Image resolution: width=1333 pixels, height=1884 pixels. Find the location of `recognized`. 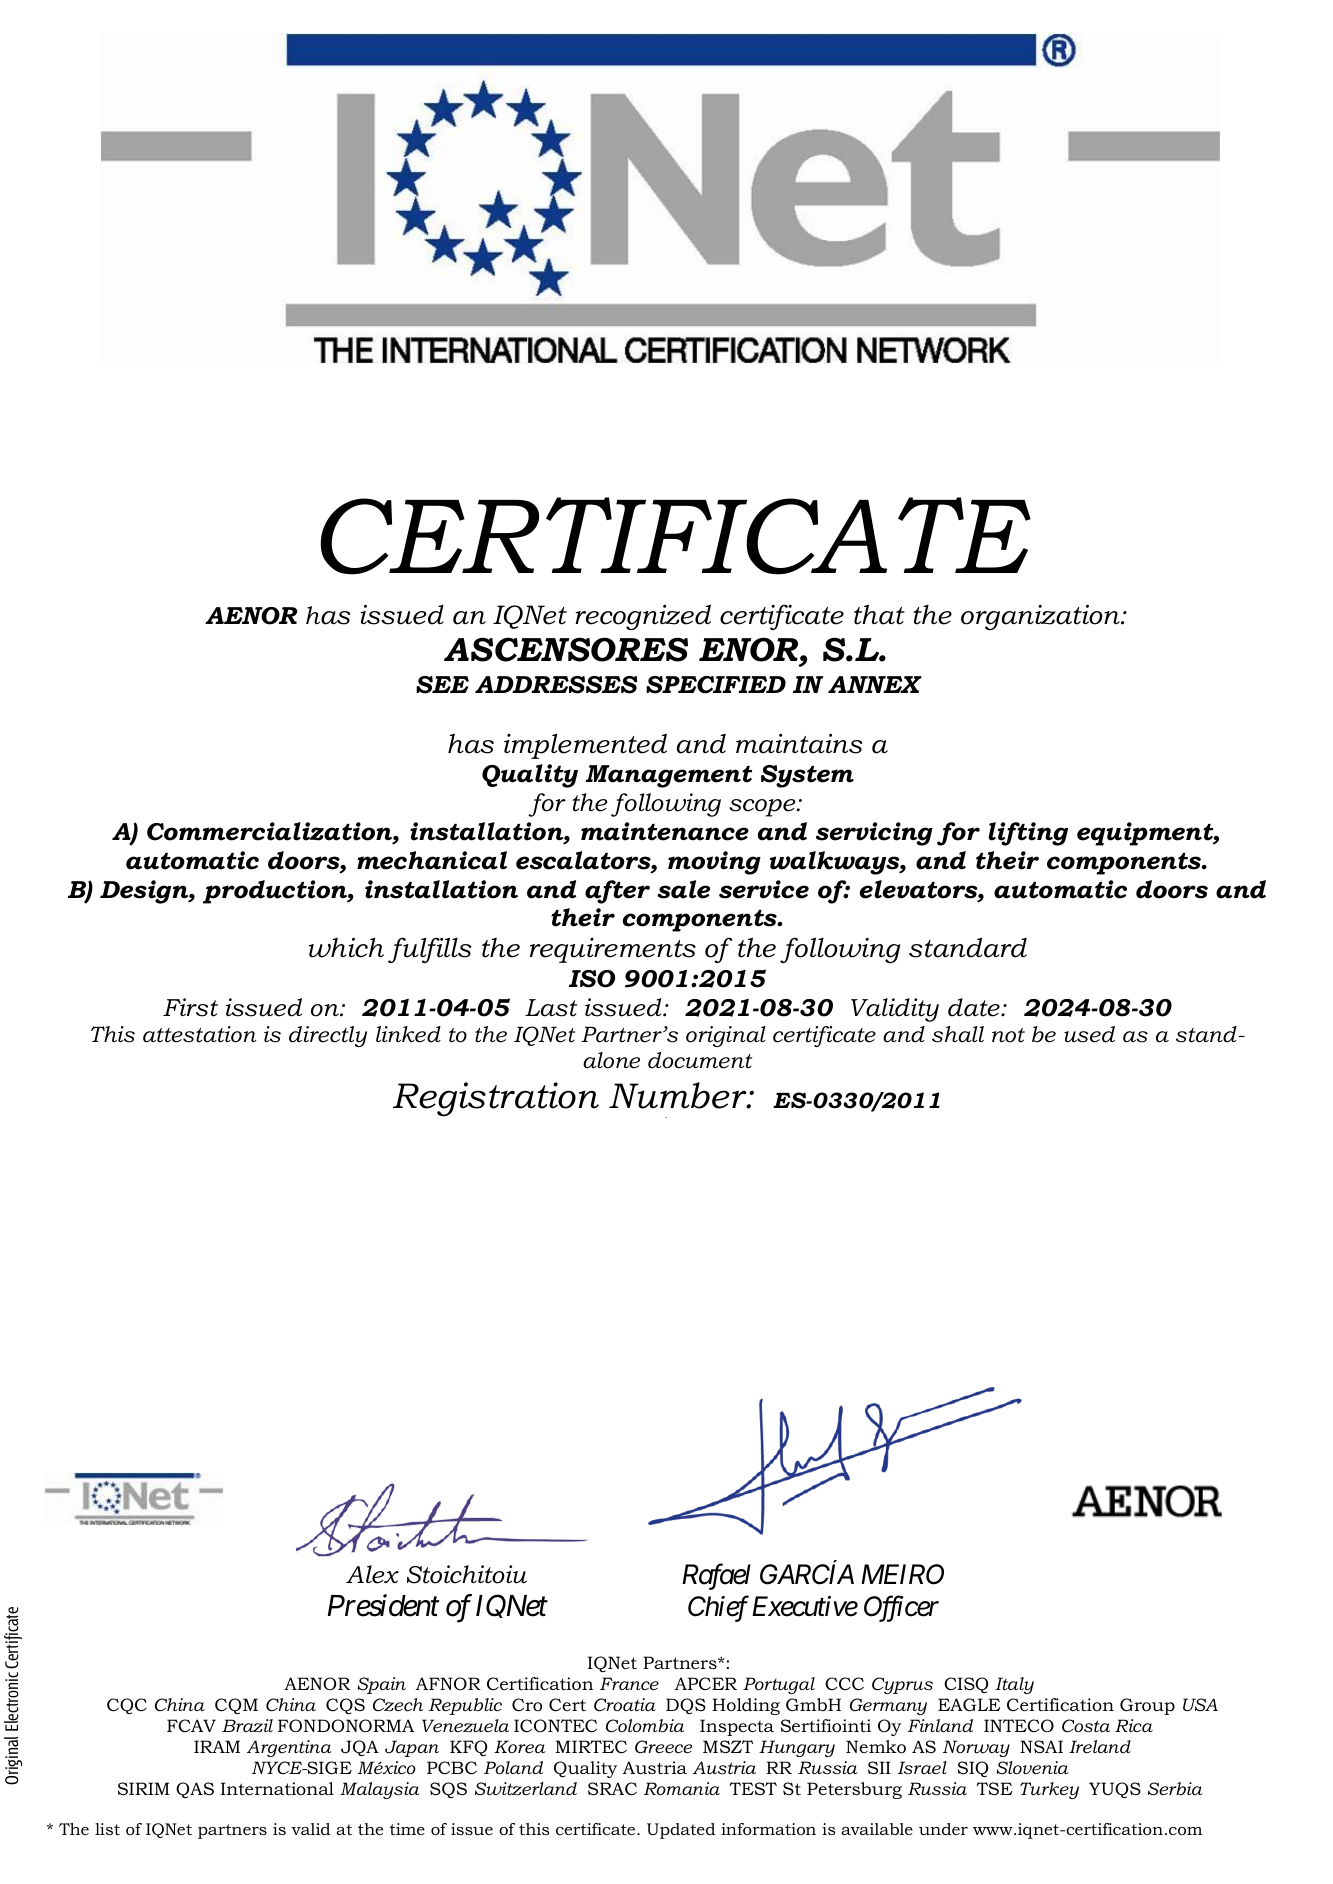

recognized is located at coordinates (643, 617).
